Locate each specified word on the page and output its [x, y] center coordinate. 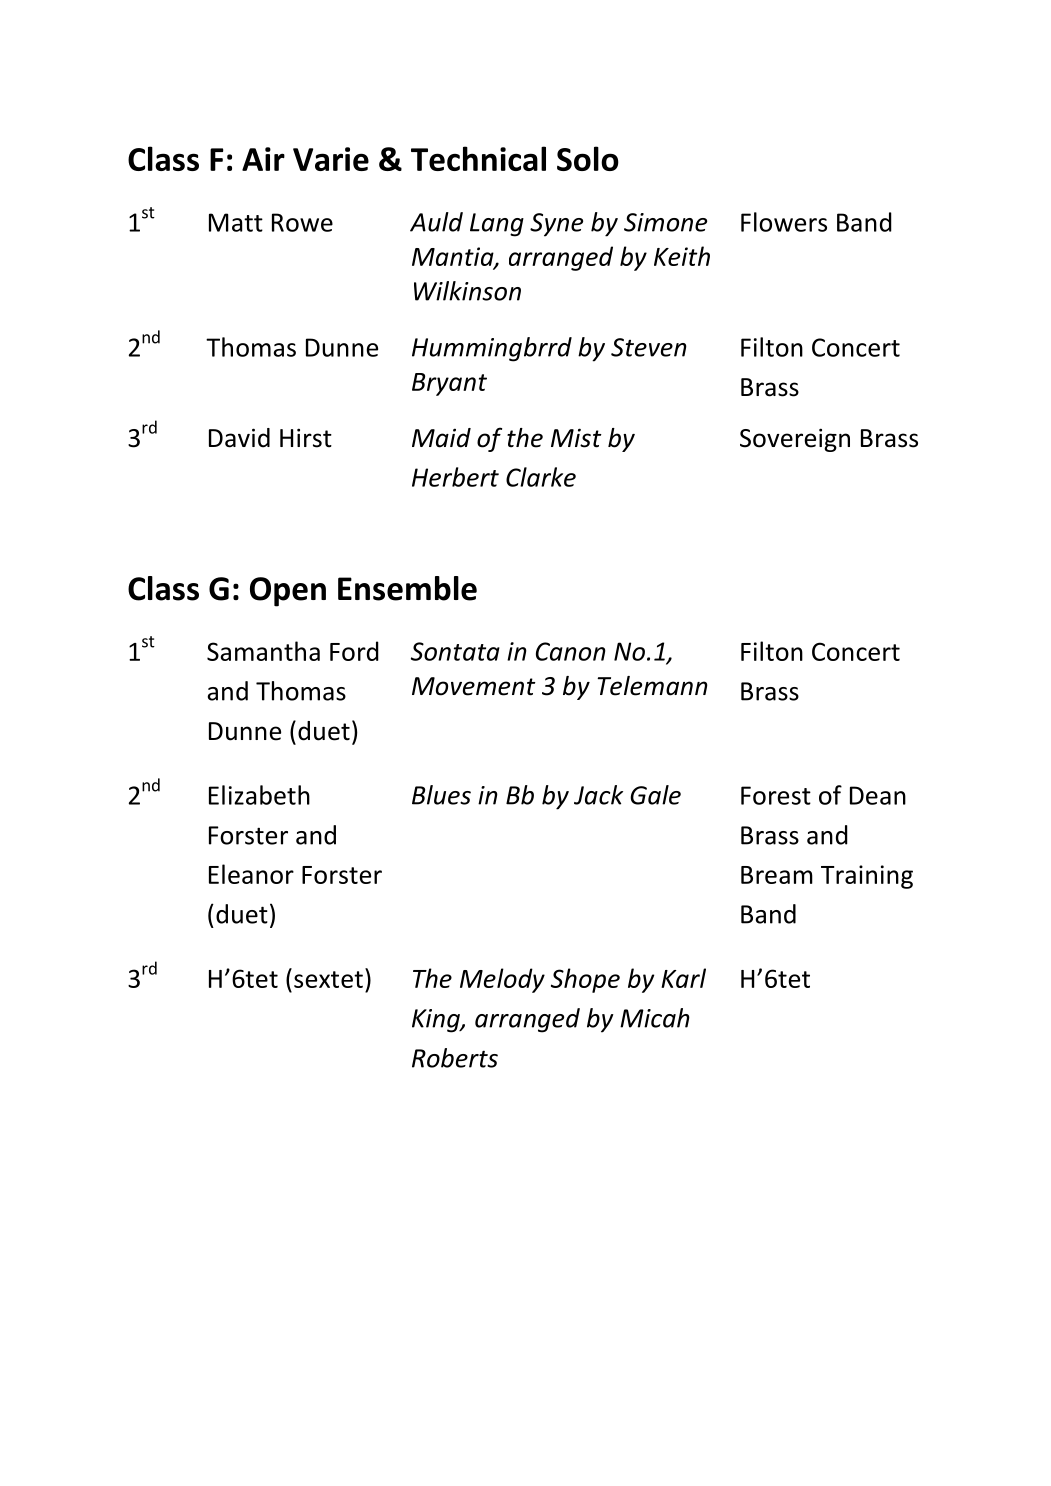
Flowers [784, 222]
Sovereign [795, 440]
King [437, 1021]
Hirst [306, 438]
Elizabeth [259, 795]
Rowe [302, 222]
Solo [588, 158]
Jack [598, 795]
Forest [776, 795]
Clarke [541, 477]
